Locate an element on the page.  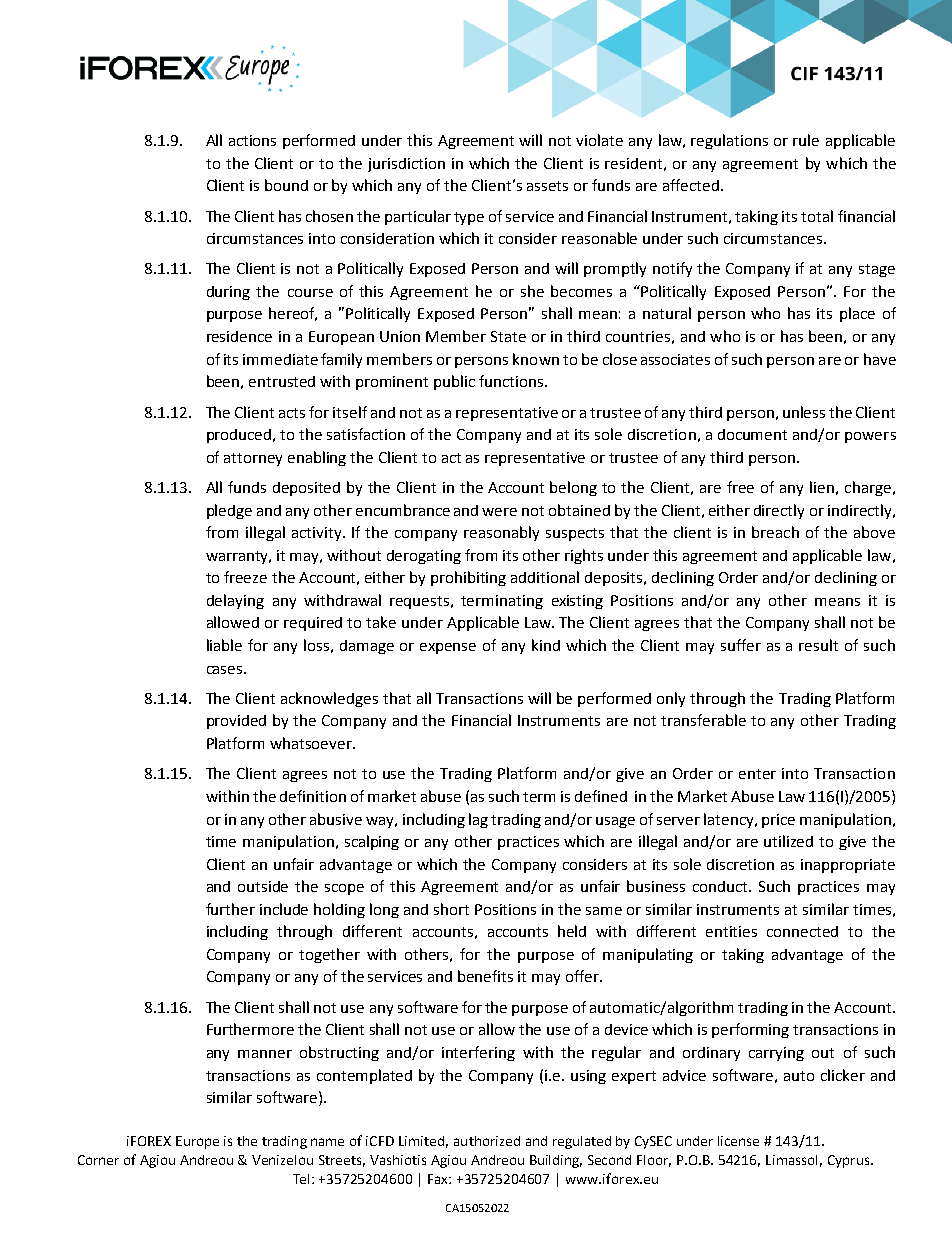
authorized is located at coordinates (487, 1141).
